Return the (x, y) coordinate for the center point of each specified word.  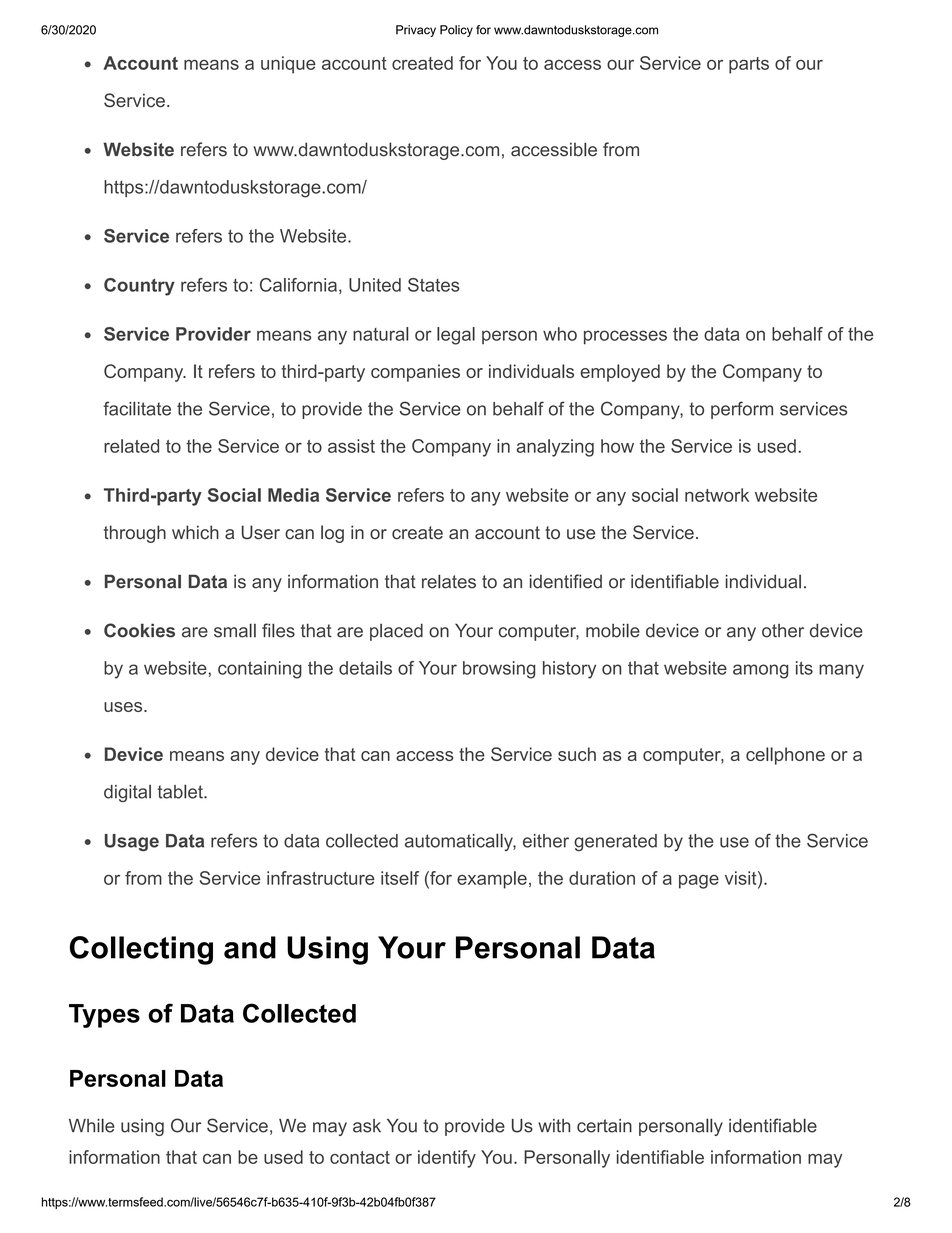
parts (749, 65)
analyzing (555, 448)
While (92, 1125)
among (760, 671)
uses (124, 707)
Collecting (141, 950)
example (492, 880)
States (434, 285)
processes (625, 337)
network (717, 495)
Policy (456, 31)
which (195, 532)
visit (742, 878)
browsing (499, 670)
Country (139, 287)
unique (288, 65)
